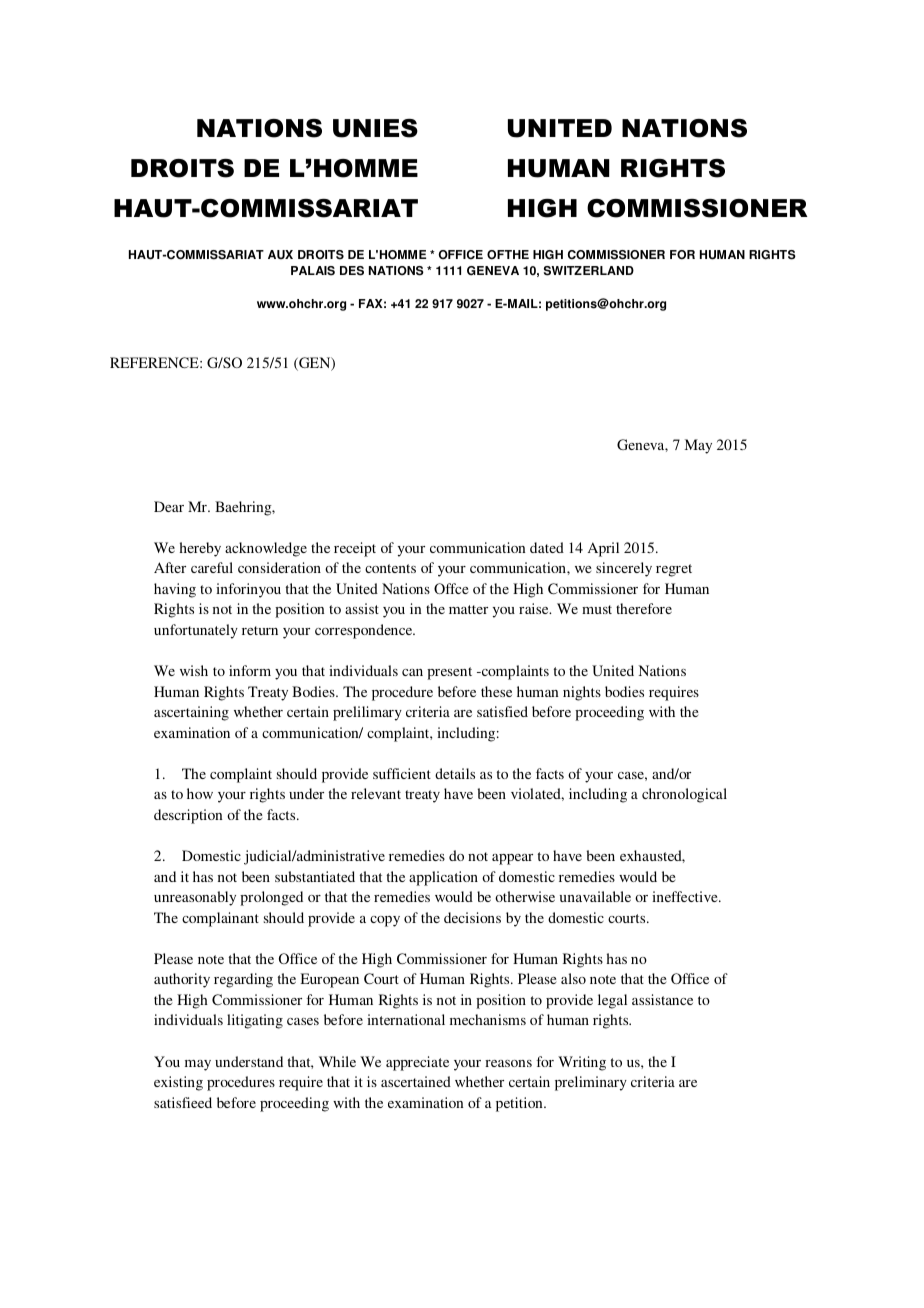 The width and height of the screenshot is (924, 1308). Describe the element at coordinates (390, 568) in the screenshot. I see `contents` at that location.
